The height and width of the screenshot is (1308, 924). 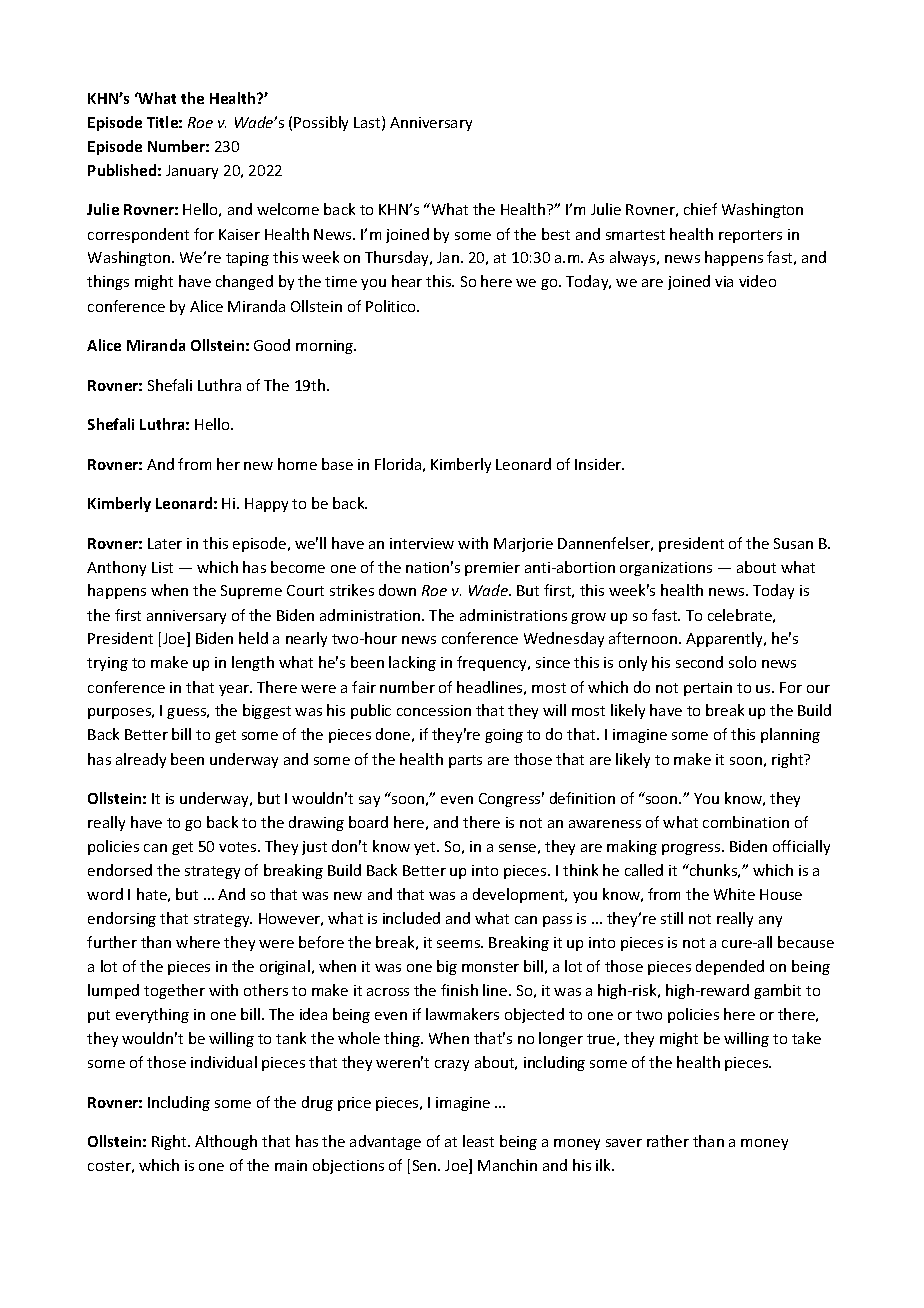 I want to click on Possibly, so click(x=321, y=123).
